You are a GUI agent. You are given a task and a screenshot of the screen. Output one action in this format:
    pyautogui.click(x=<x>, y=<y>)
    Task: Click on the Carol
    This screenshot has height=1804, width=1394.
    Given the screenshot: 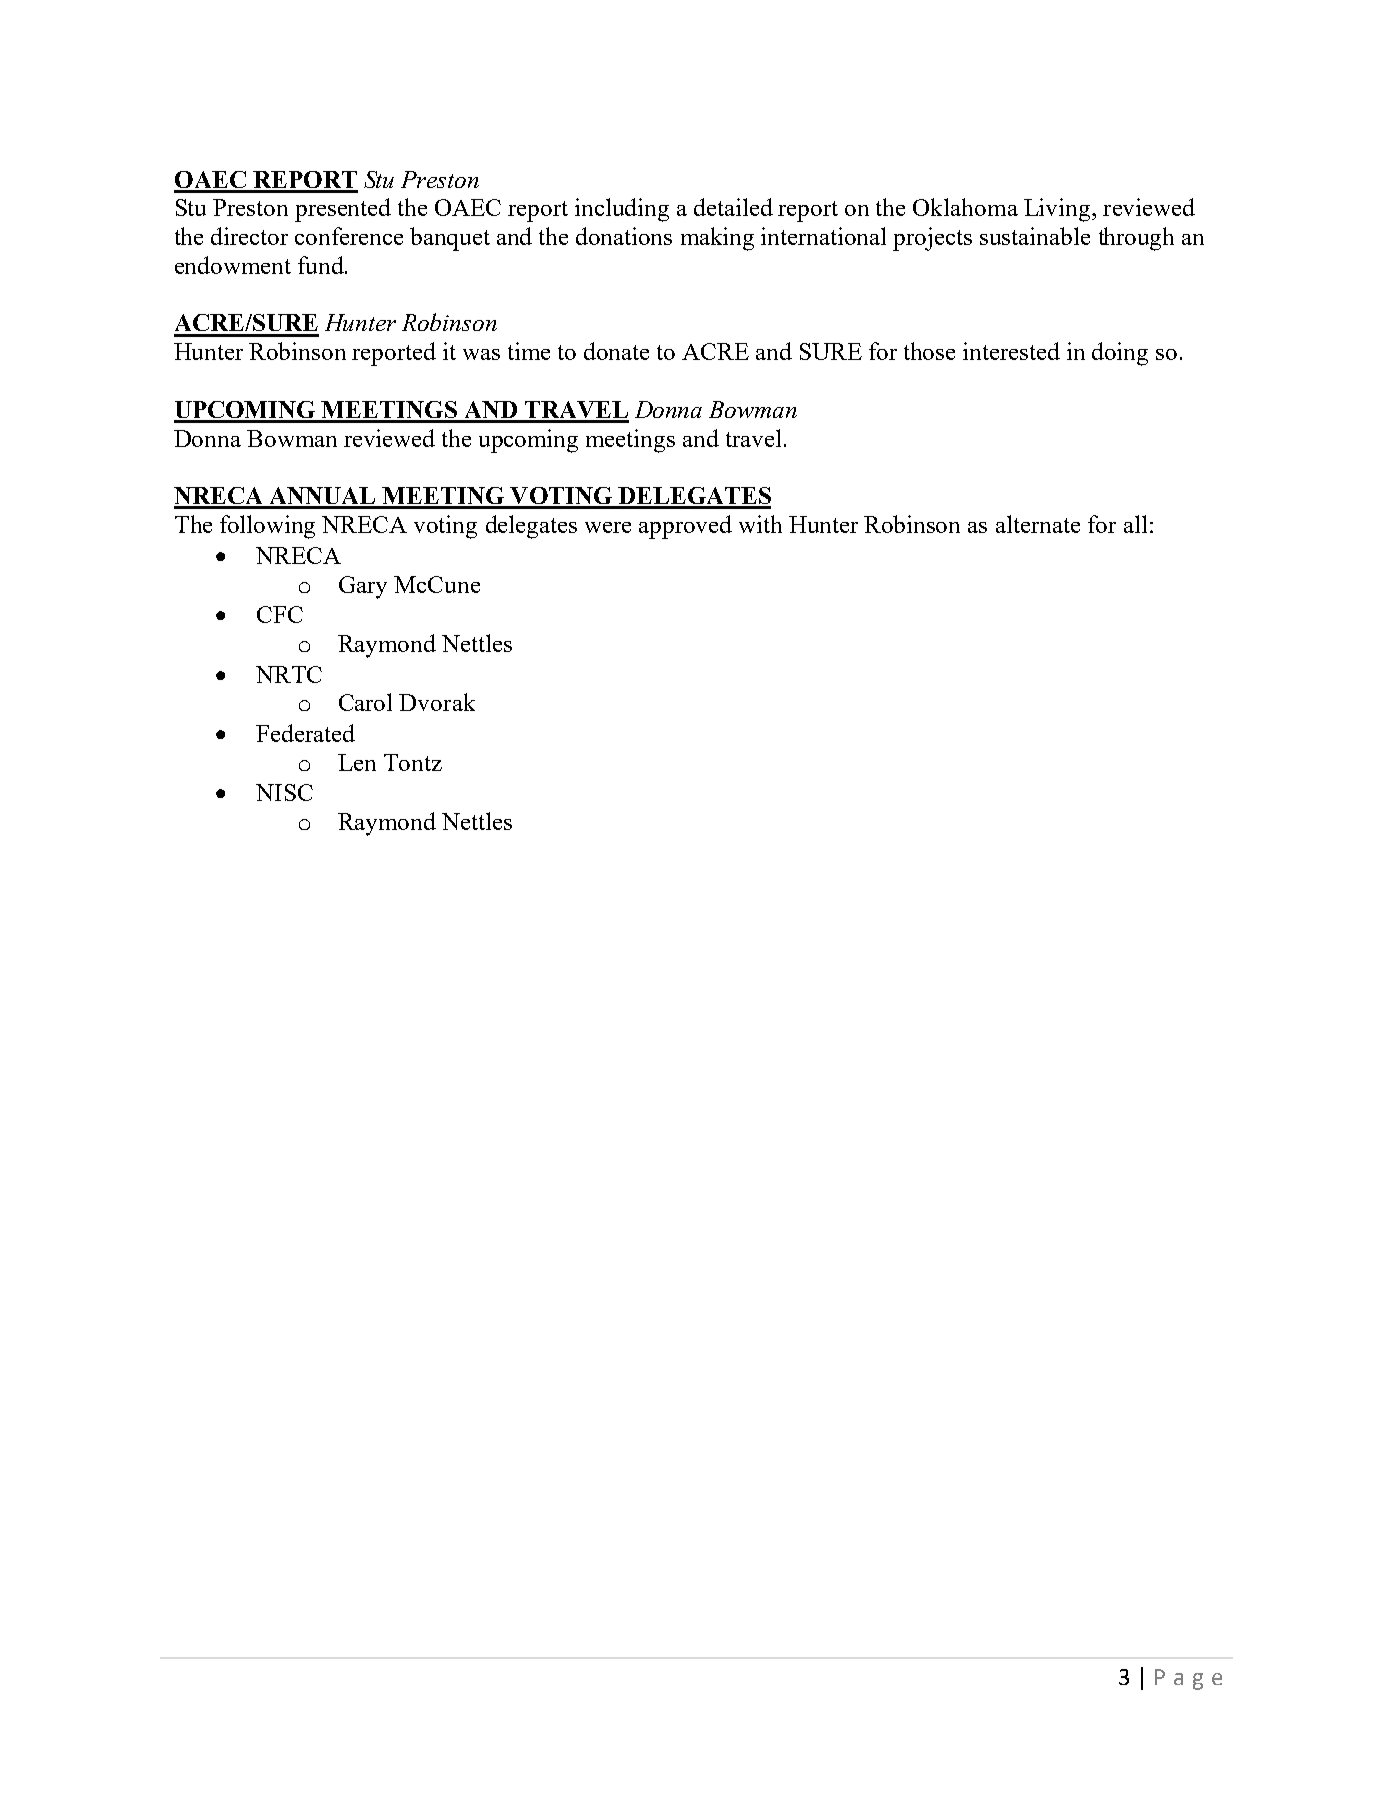 What is the action you would take?
    pyautogui.click(x=365, y=702)
